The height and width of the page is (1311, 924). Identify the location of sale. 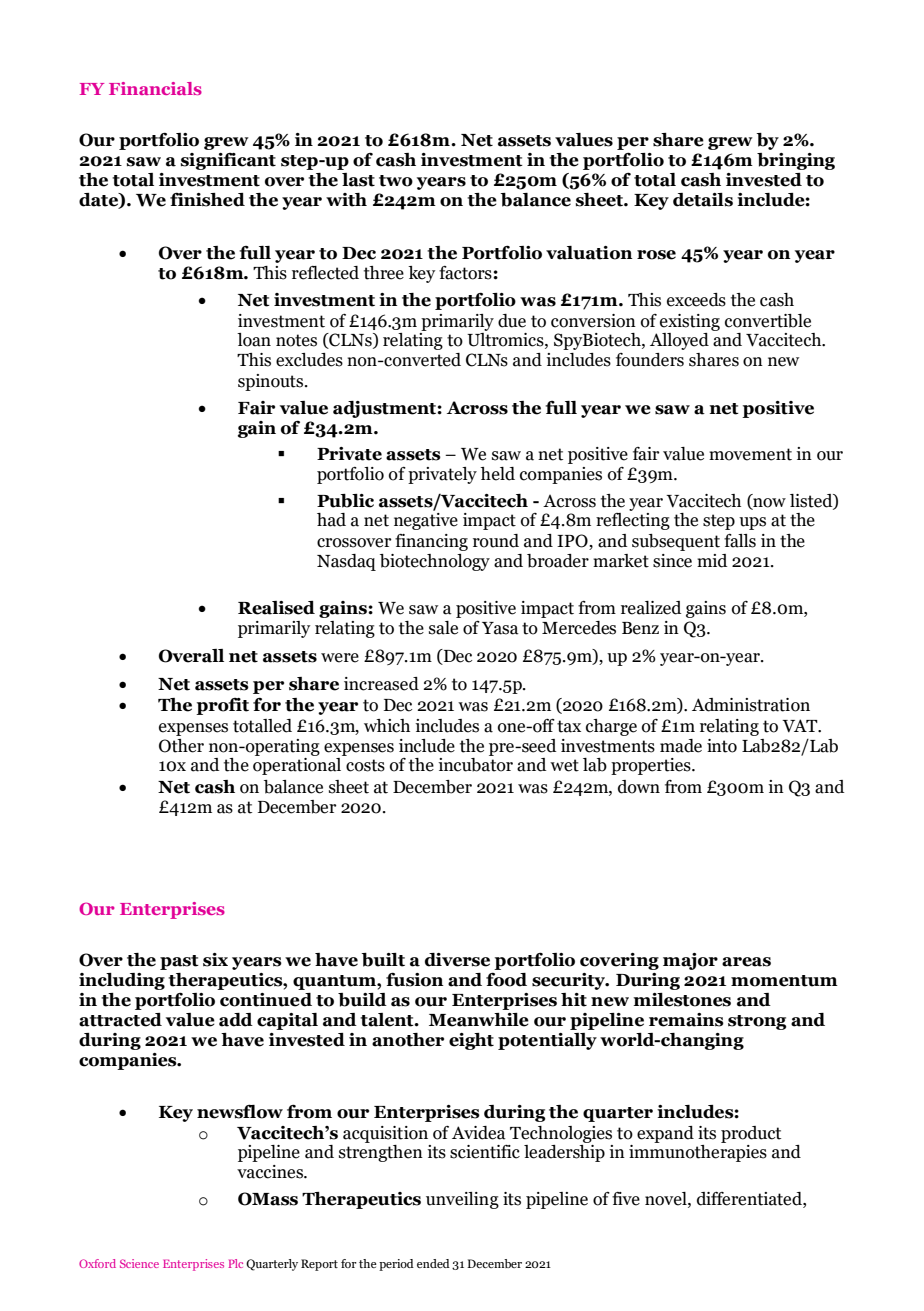
(443, 628).
